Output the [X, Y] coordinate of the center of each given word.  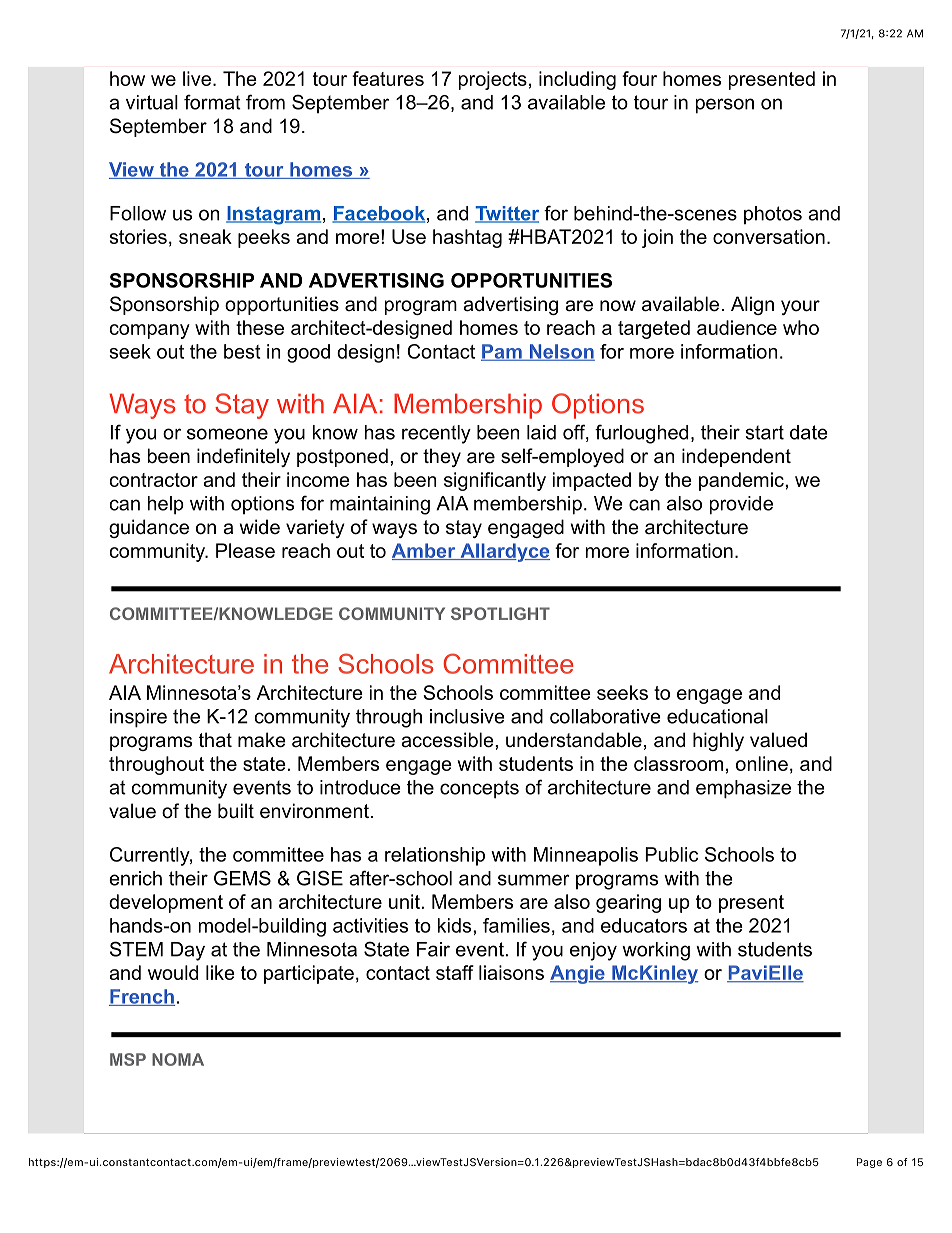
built [236, 811]
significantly [495, 481]
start [764, 432]
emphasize [743, 789]
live [197, 78]
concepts [479, 789]
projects [493, 80]
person [725, 106]
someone [227, 434]
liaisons [511, 972]
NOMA [178, 1059]
